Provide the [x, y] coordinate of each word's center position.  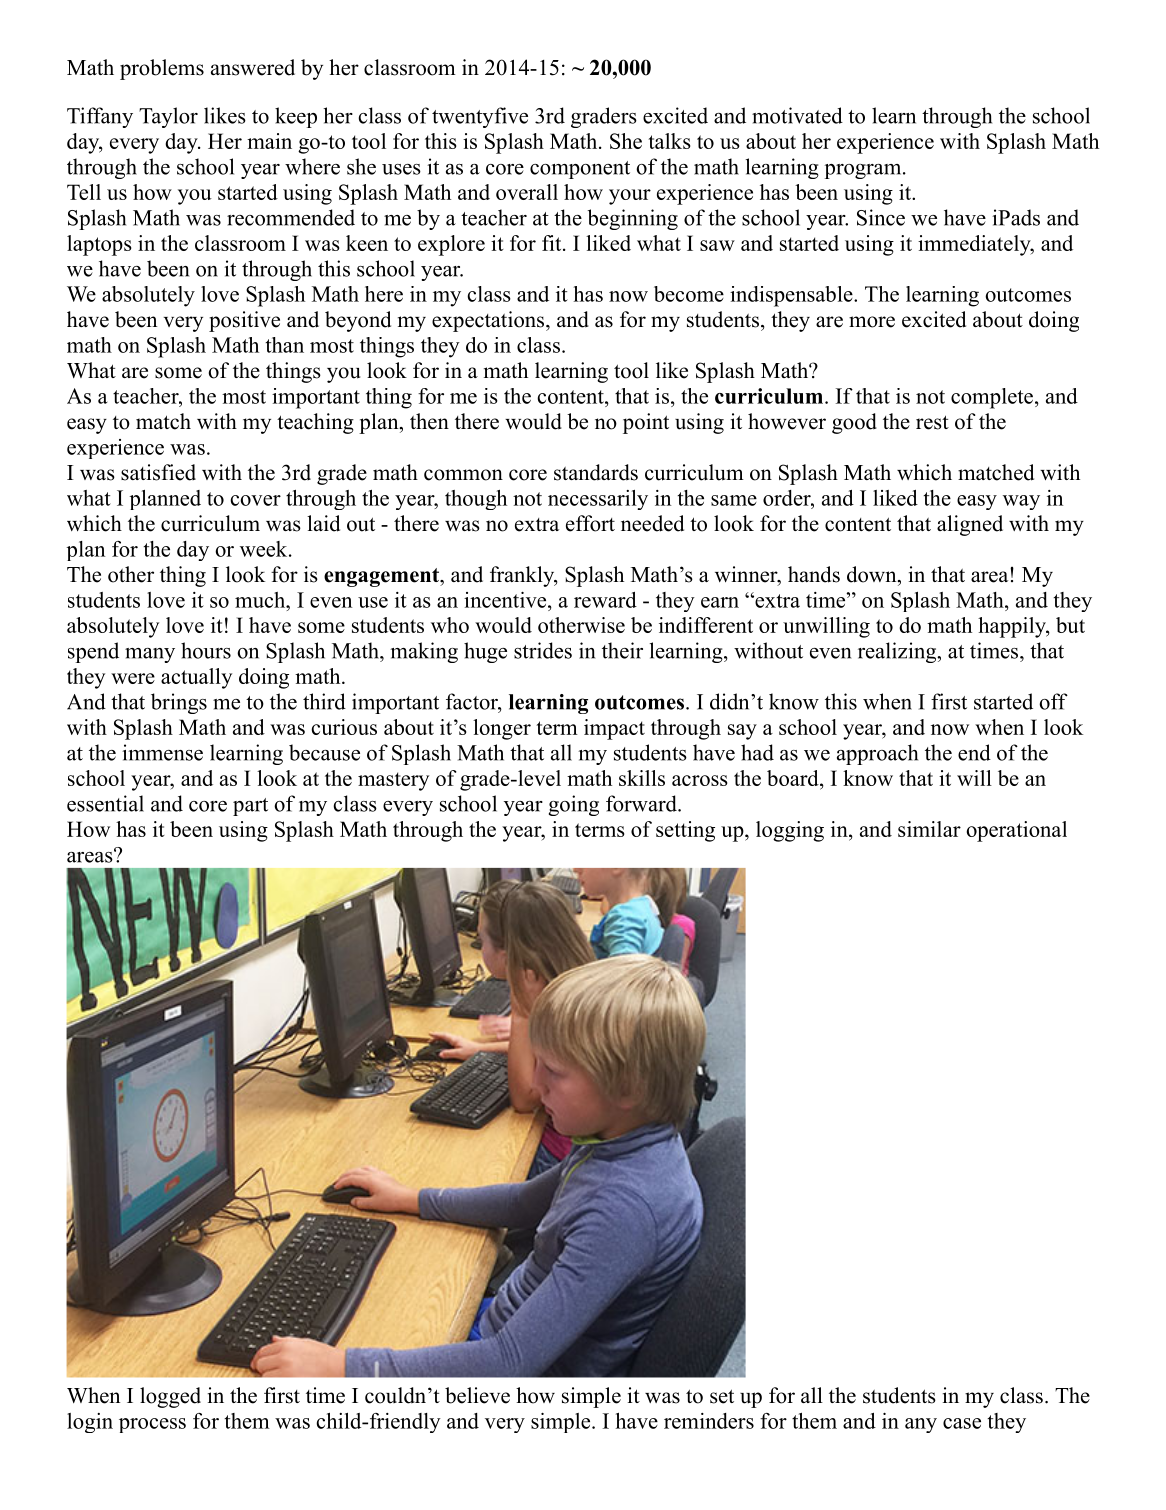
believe [477, 1395]
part [250, 807]
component [580, 170]
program [863, 171]
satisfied [158, 472]
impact [614, 729]
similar [929, 829]
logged [170, 1397]
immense [162, 752]
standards [596, 472]
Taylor [168, 117]
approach [877, 754]
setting [685, 831]
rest [932, 422]
